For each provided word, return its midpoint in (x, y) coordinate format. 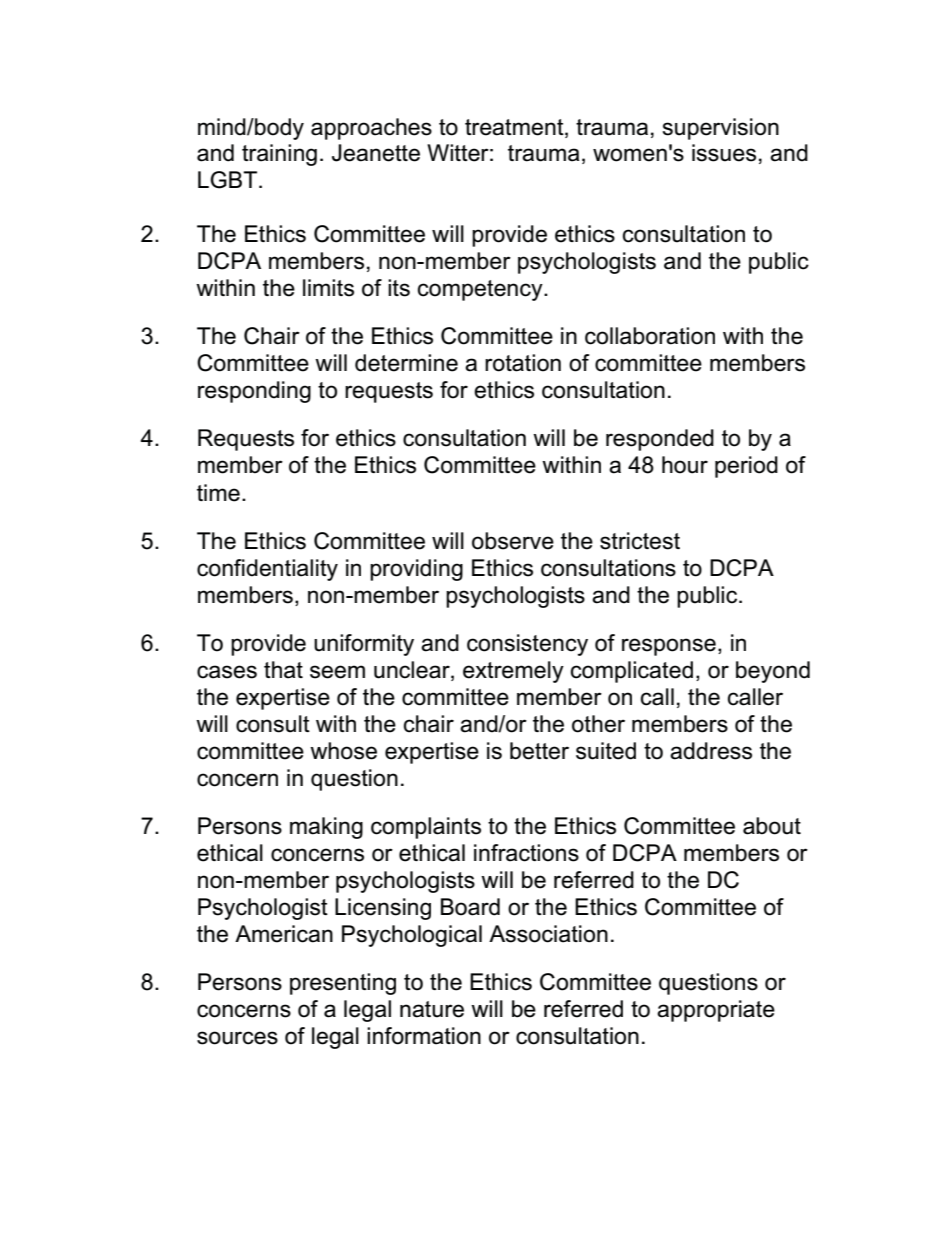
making (326, 828)
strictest (640, 541)
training (279, 155)
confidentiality (267, 570)
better (539, 751)
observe (513, 541)
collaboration (650, 336)
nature (432, 1009)
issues (724, 153)
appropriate (716, 1011)
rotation (523, 363)
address (711, 751)
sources (237, 1038)
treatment (515, 127)
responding (254, 392)
